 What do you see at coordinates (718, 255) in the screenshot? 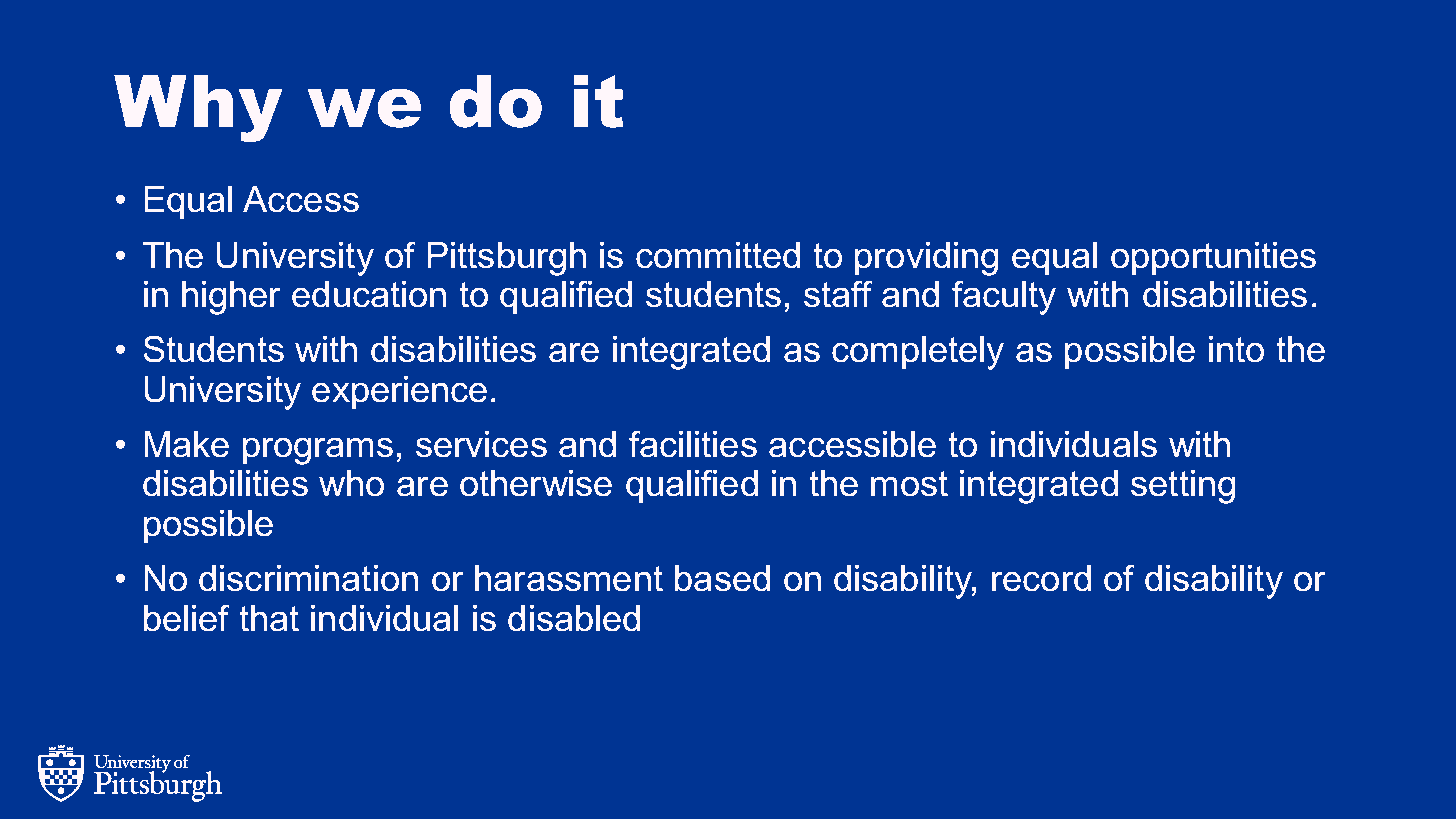
I see `committed` at bounding box center [718, 255].
